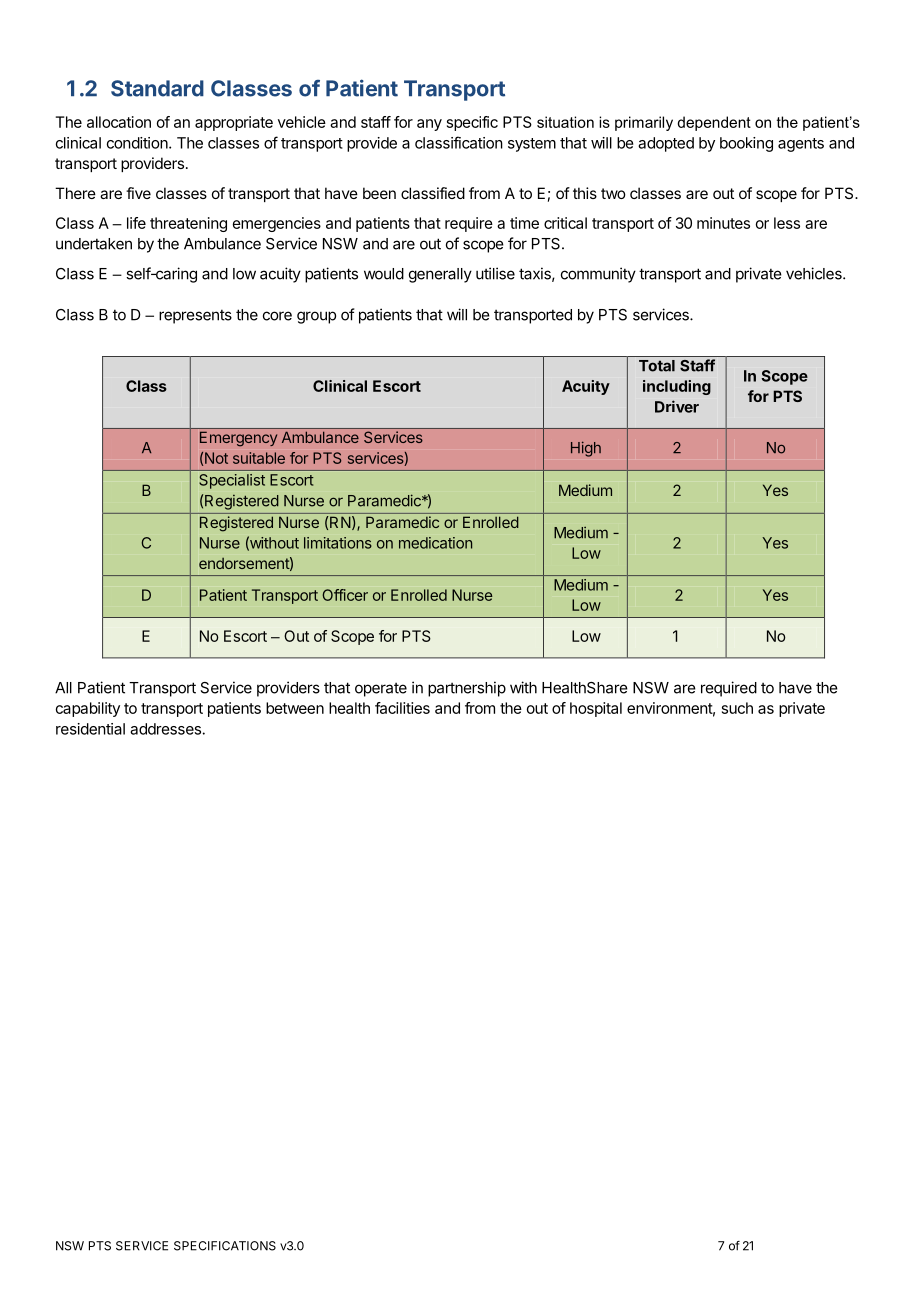 This screenshot has height=1308, width=924. I want to click on dependent, so click(714, 123).
